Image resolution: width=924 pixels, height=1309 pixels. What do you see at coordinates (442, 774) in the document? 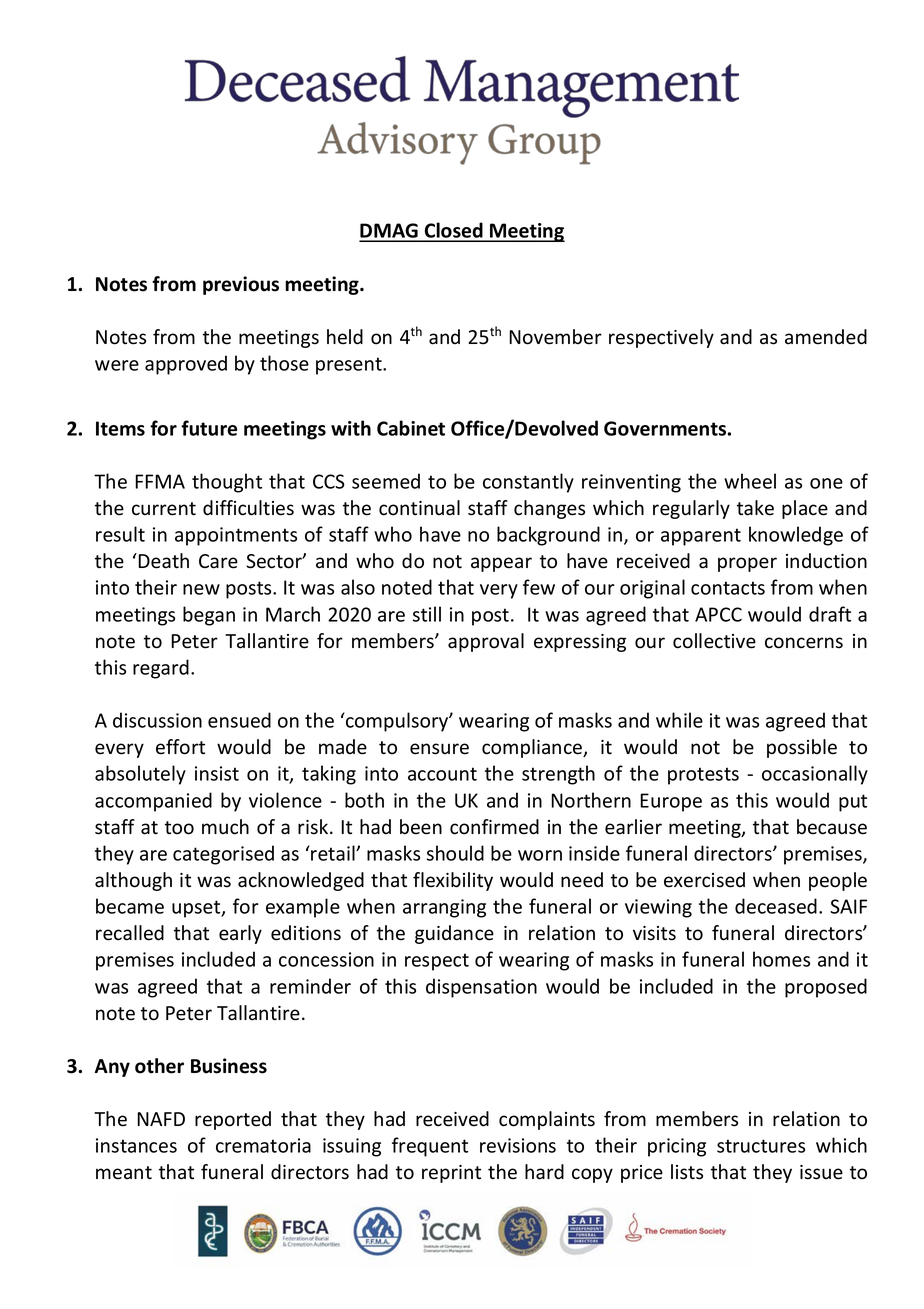
I see `account` at bounding box center [442, 774].
